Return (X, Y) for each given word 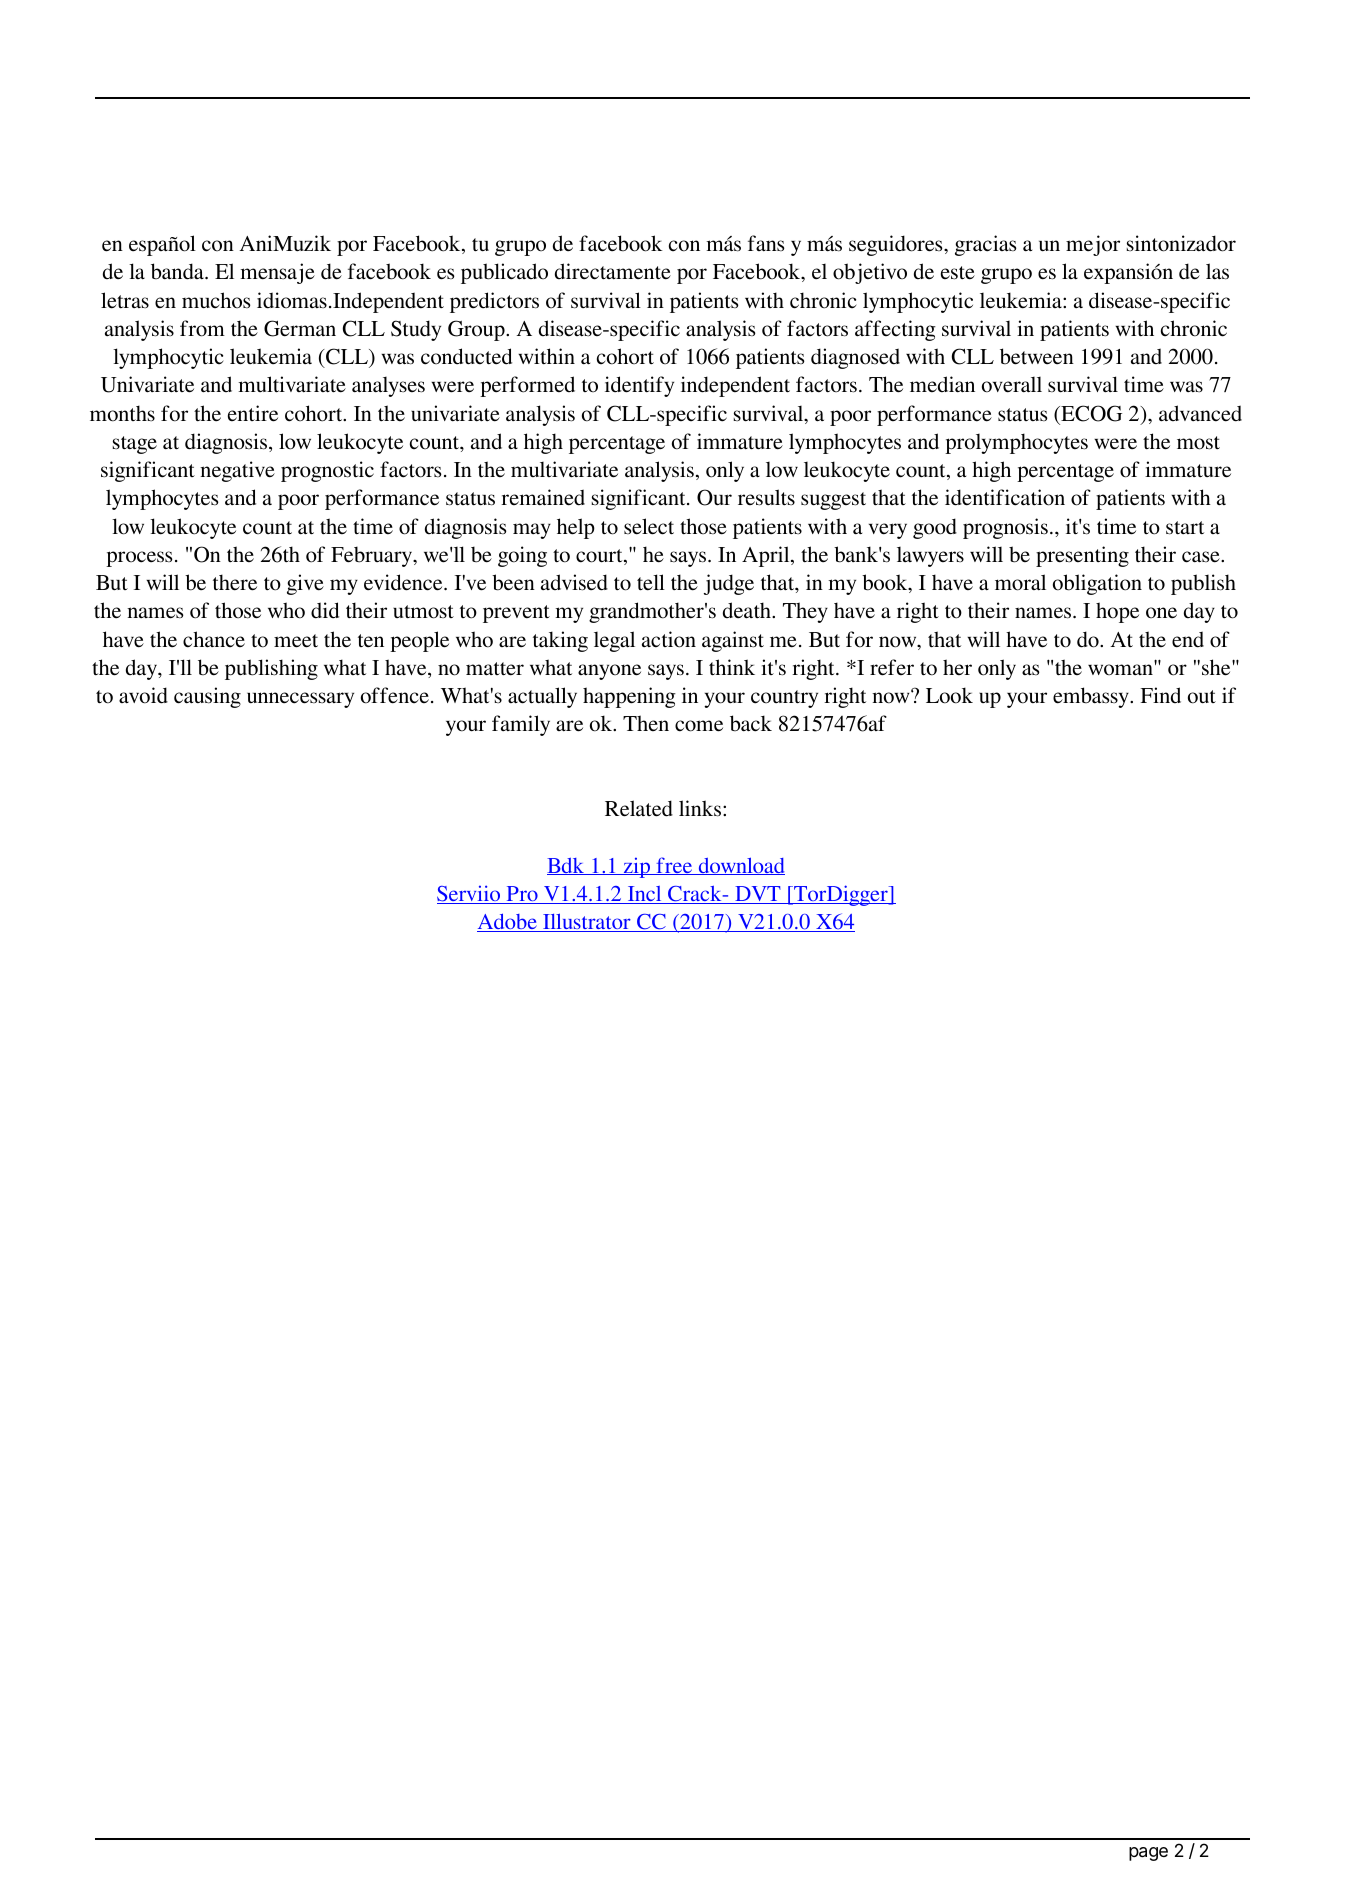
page (1148, 1854)
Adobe (508, 922)
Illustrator (587, 922)
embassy (1092, 697)
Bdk (567, 866)
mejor (1093, 245)
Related (639, 808)
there (235, 582)
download (740, 866)
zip (637, 867)
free (674, 866)
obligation (1097, 584)
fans (766, 243)
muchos (216, 300)
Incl (644, 895)
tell (651, 582)
